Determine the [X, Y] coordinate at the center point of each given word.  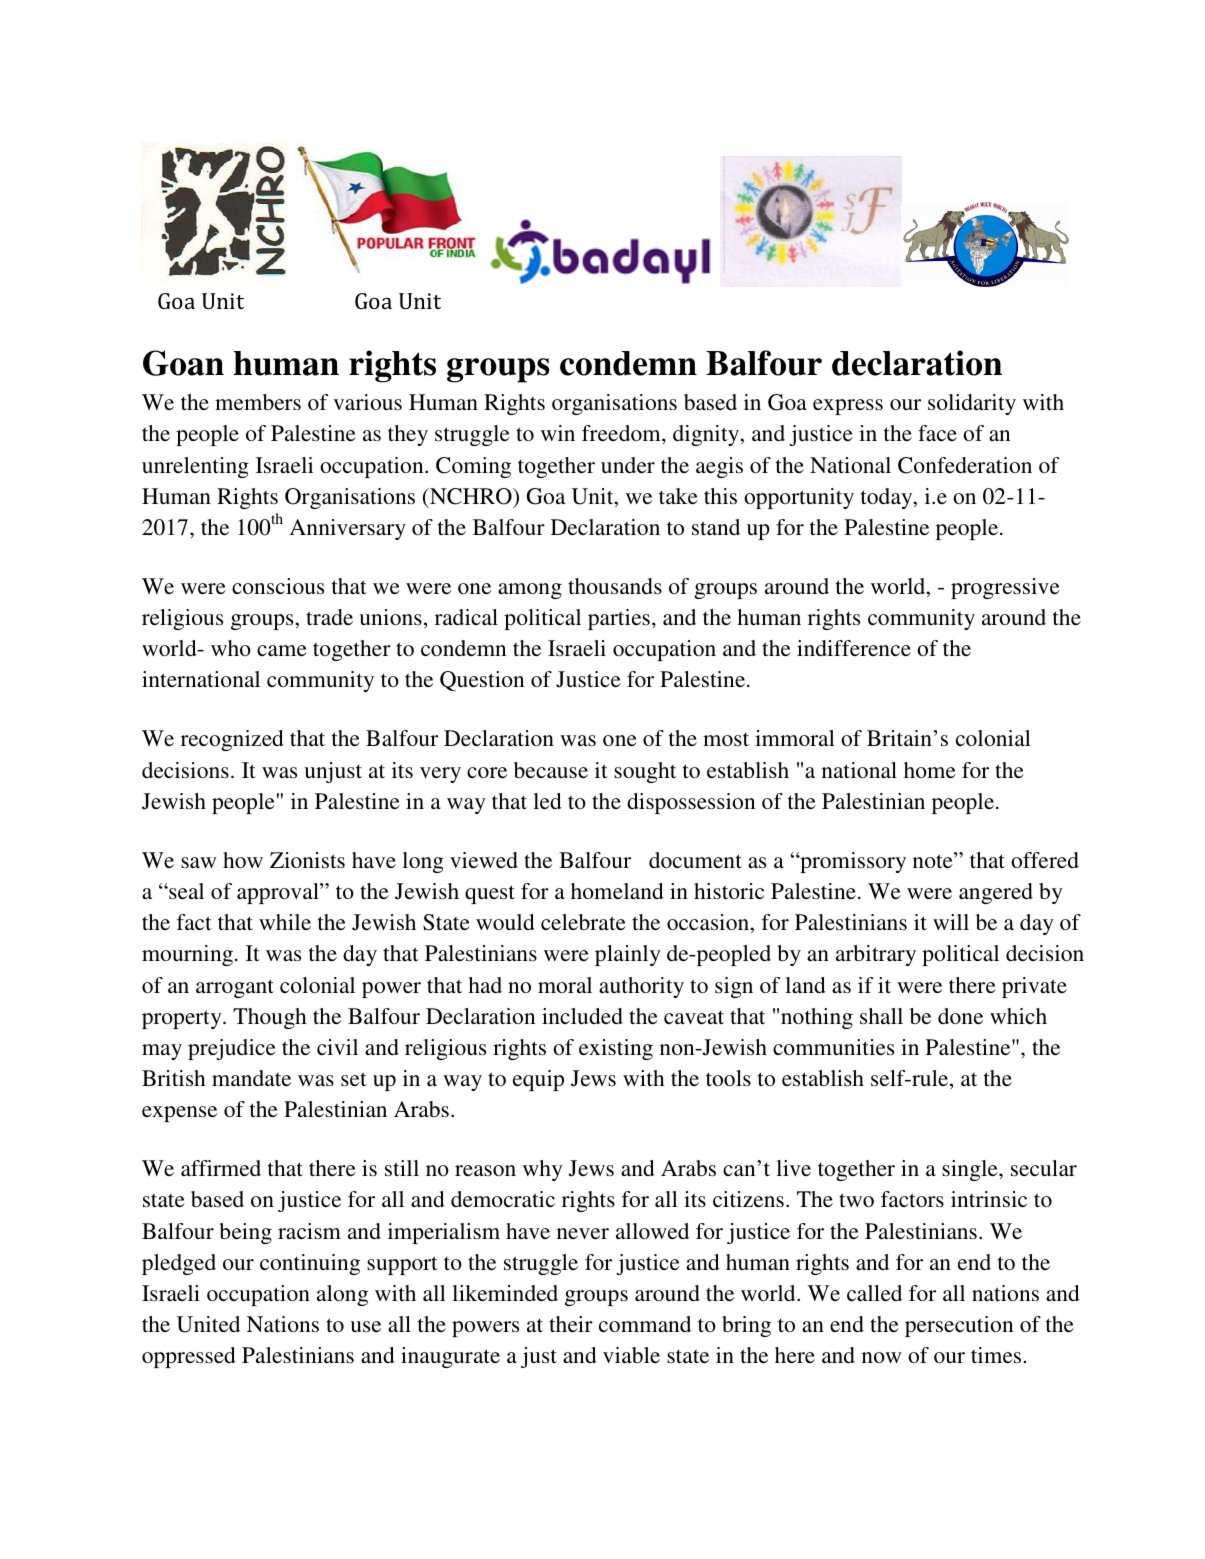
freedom [622, 433]
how [243, 860]
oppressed [189, 1357]
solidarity [972, 404]
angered [996, 893]
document [695, 860]
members [258, 402]
